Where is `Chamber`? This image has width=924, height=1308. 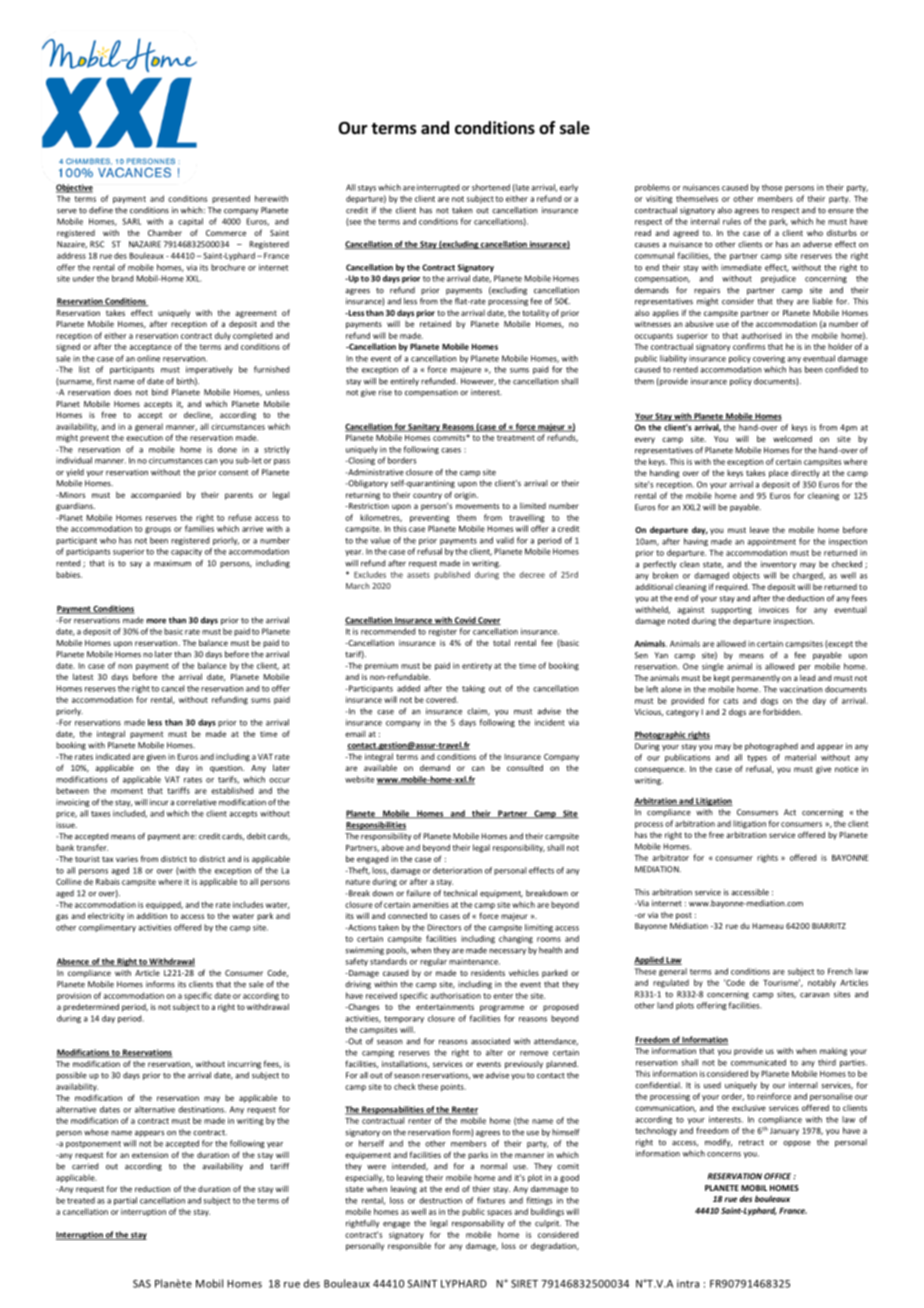
Chamber is located at coordinates (165, 232).
